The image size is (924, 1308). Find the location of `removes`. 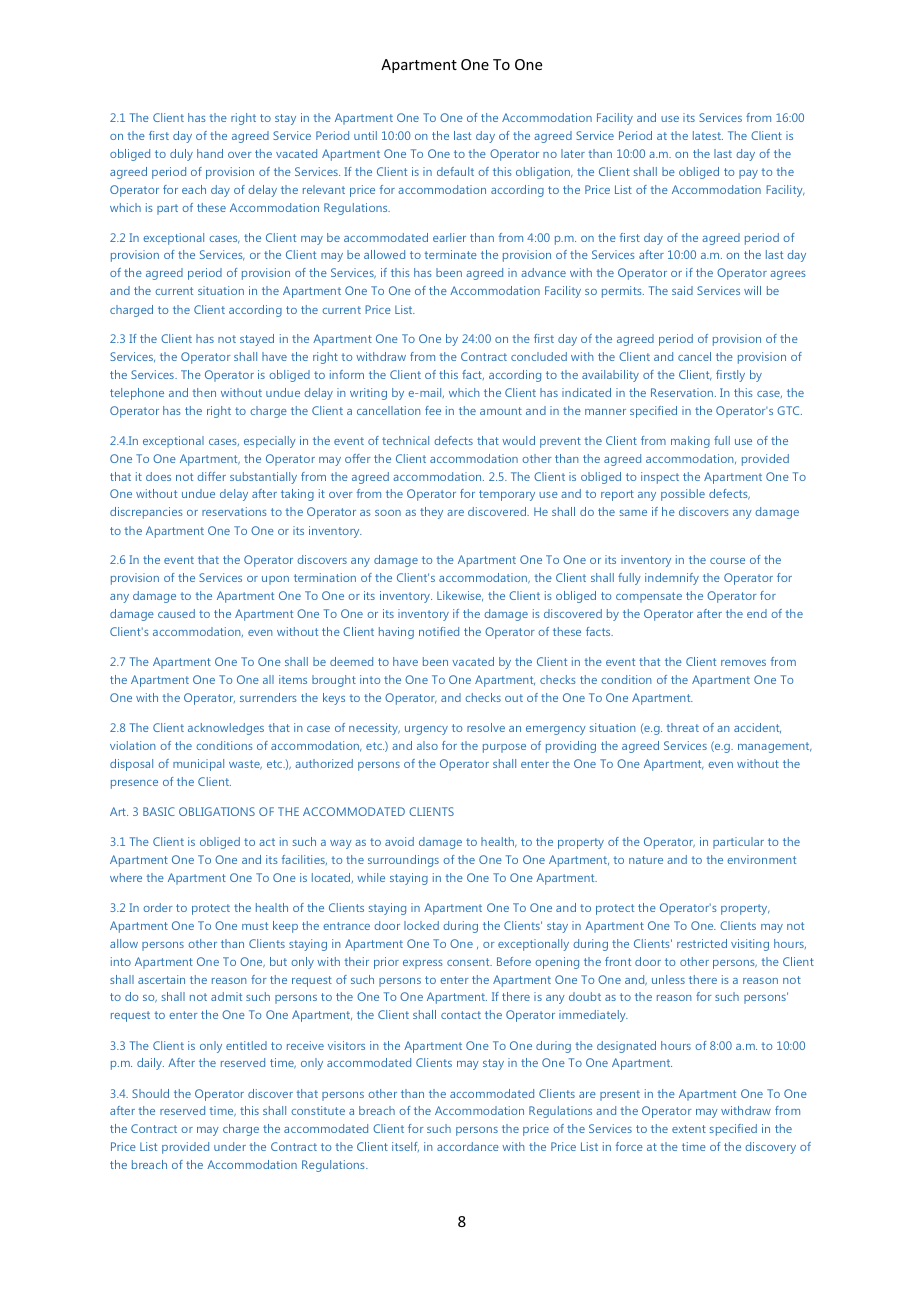

removes is located at coordinates (743, 663).
